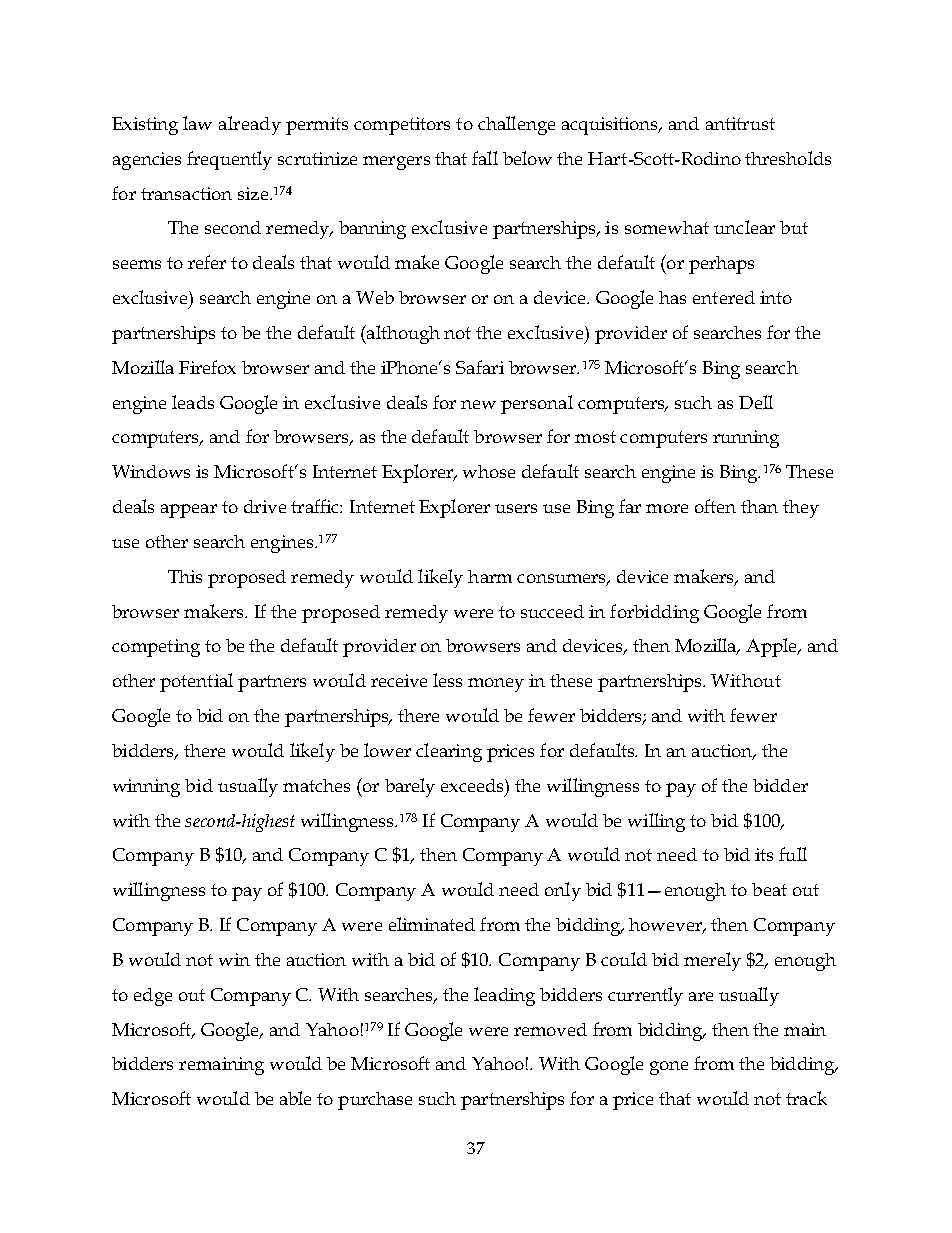  I want to click on full, so click(793, 854).
